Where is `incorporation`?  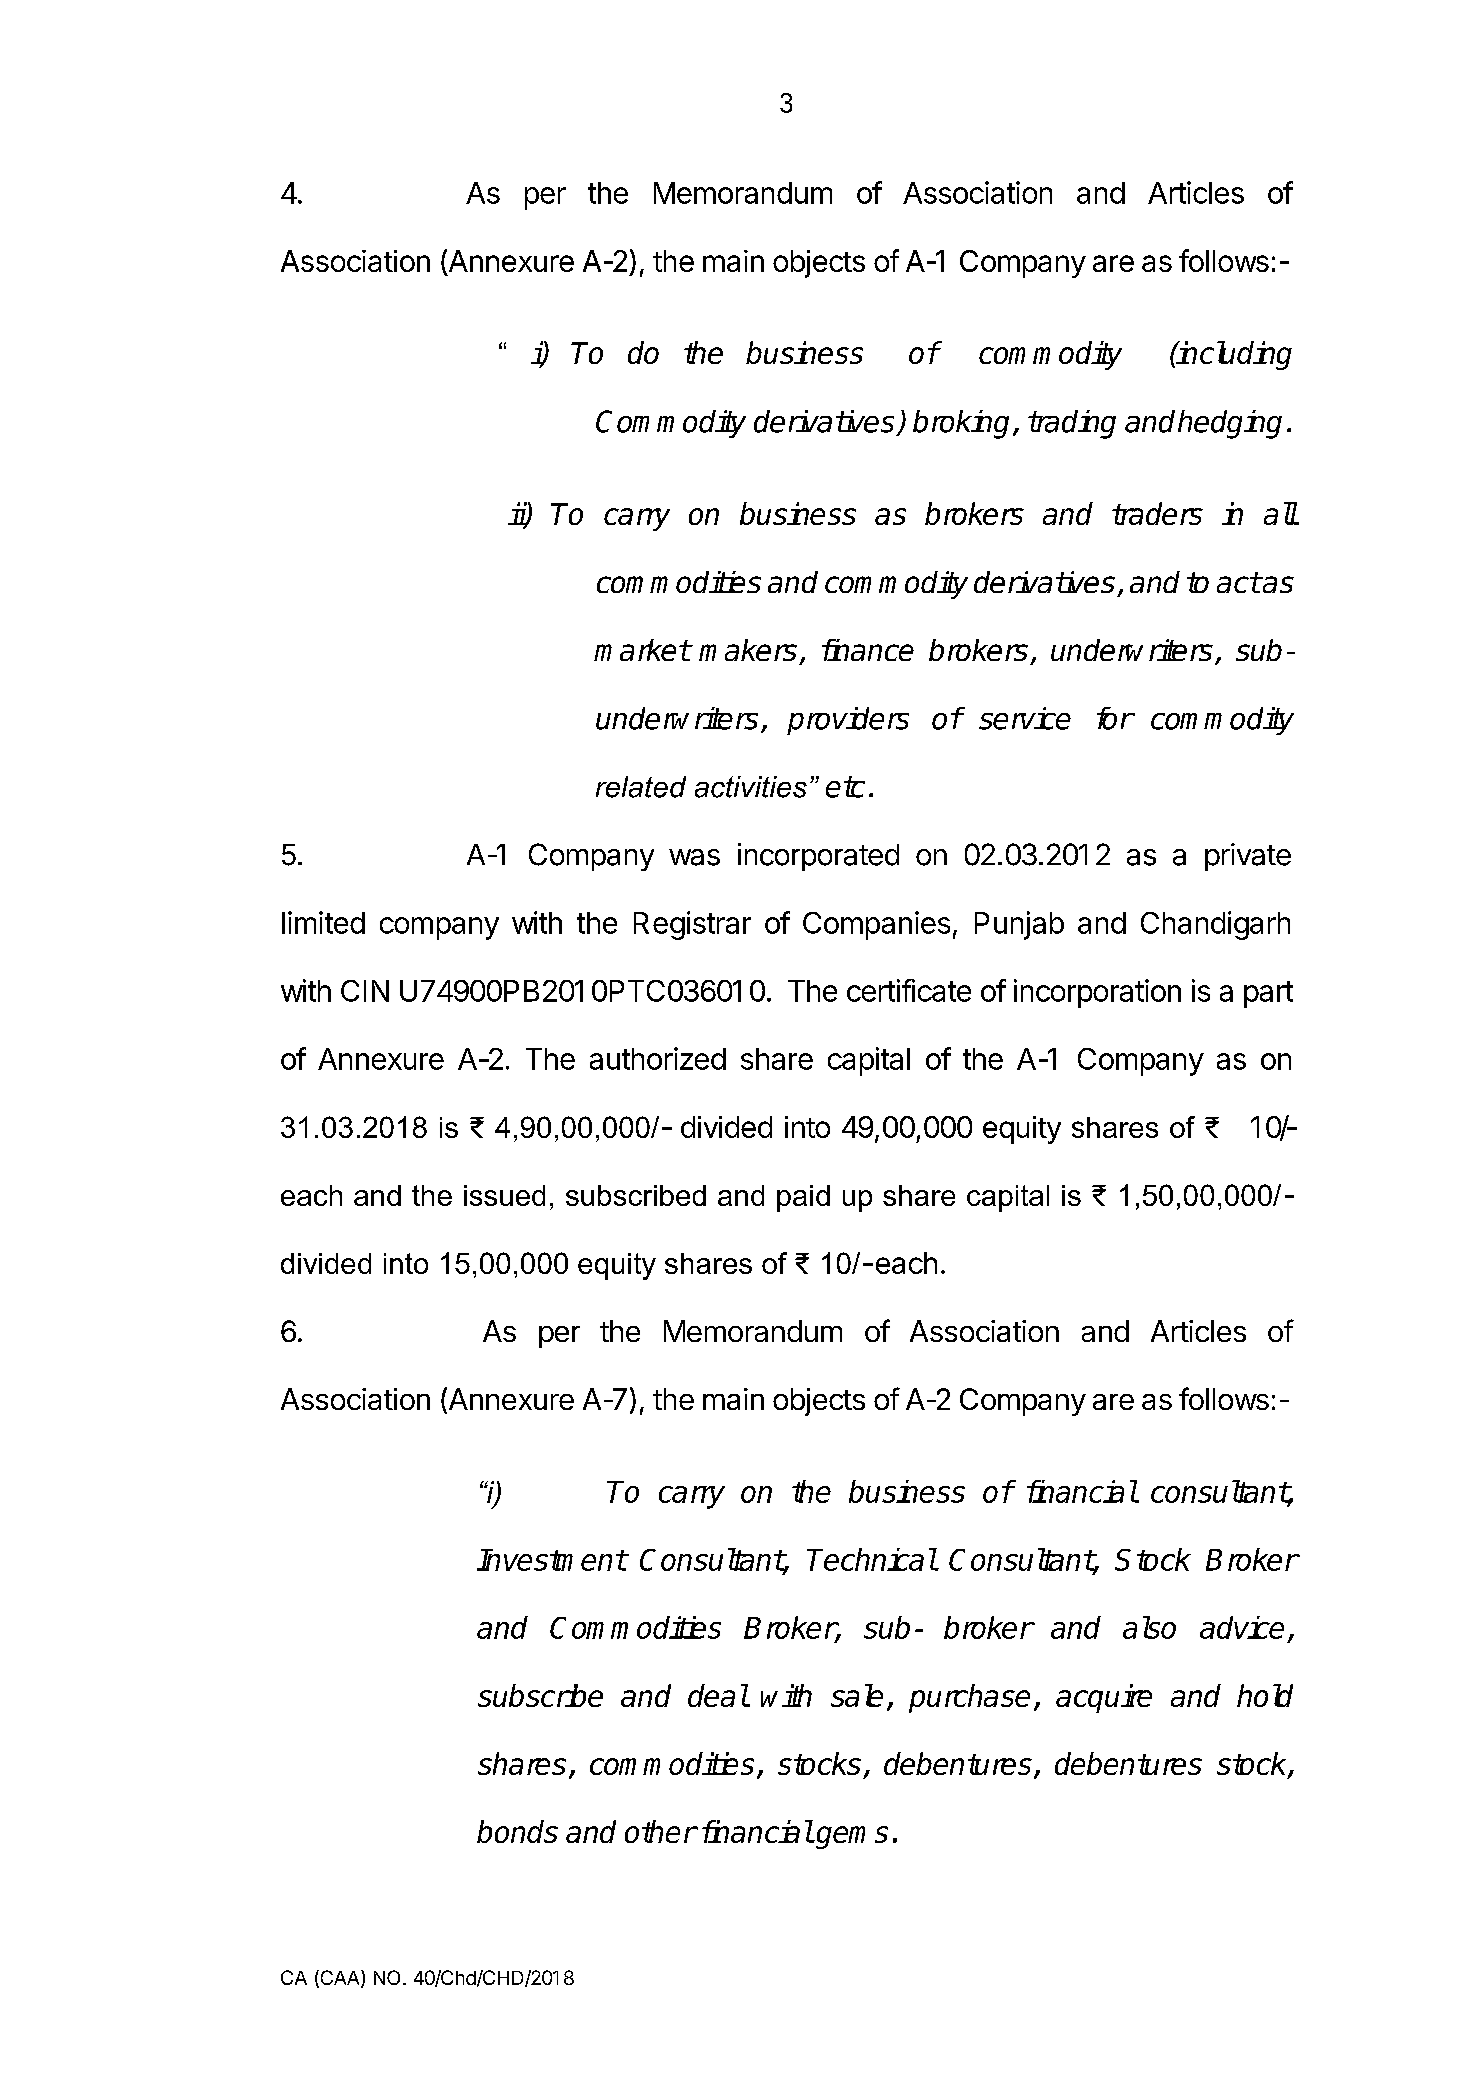 incorporation is located at coordinates (1097, 993).
